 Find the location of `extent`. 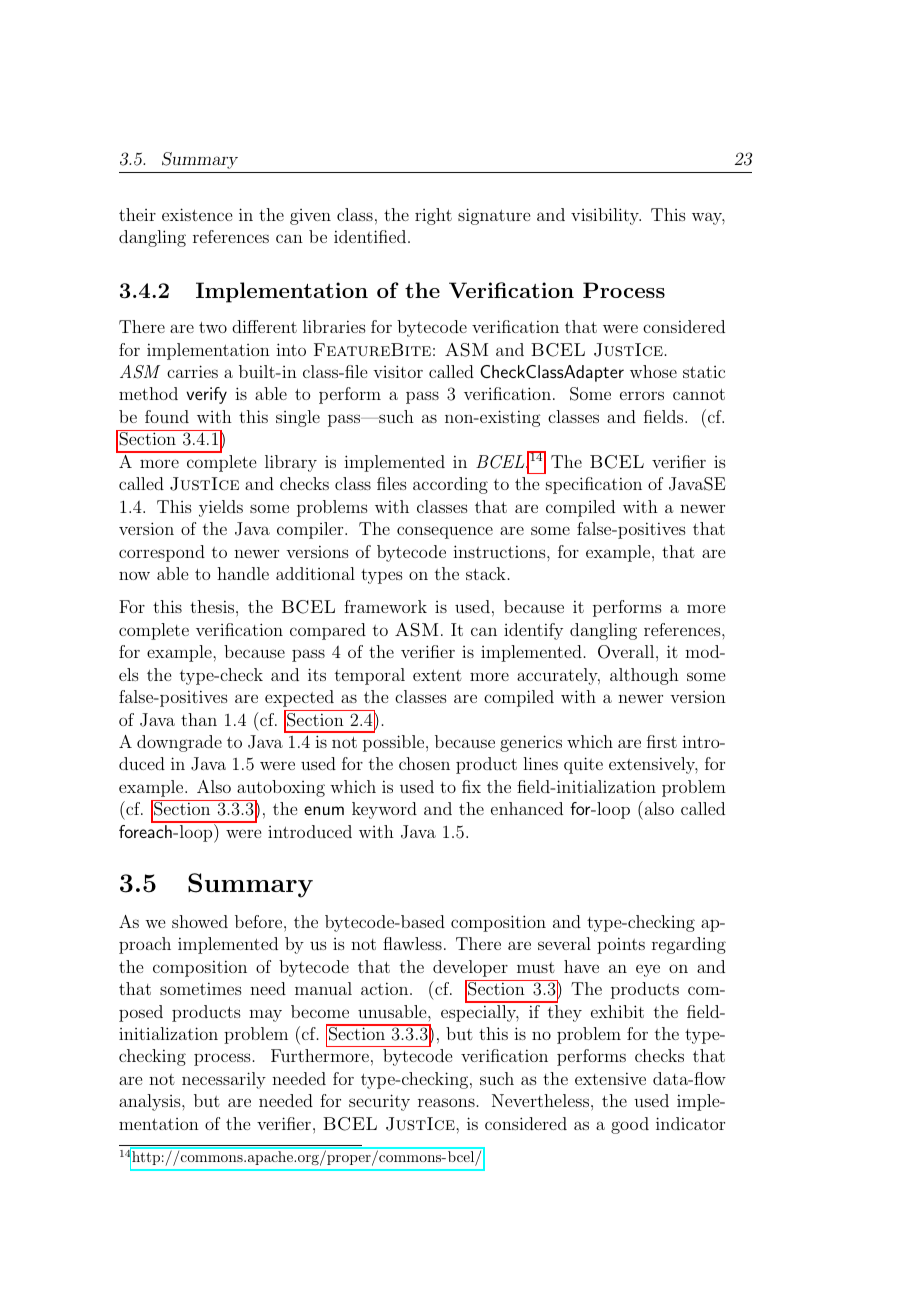

extent is located at coordinates (437, 675).
